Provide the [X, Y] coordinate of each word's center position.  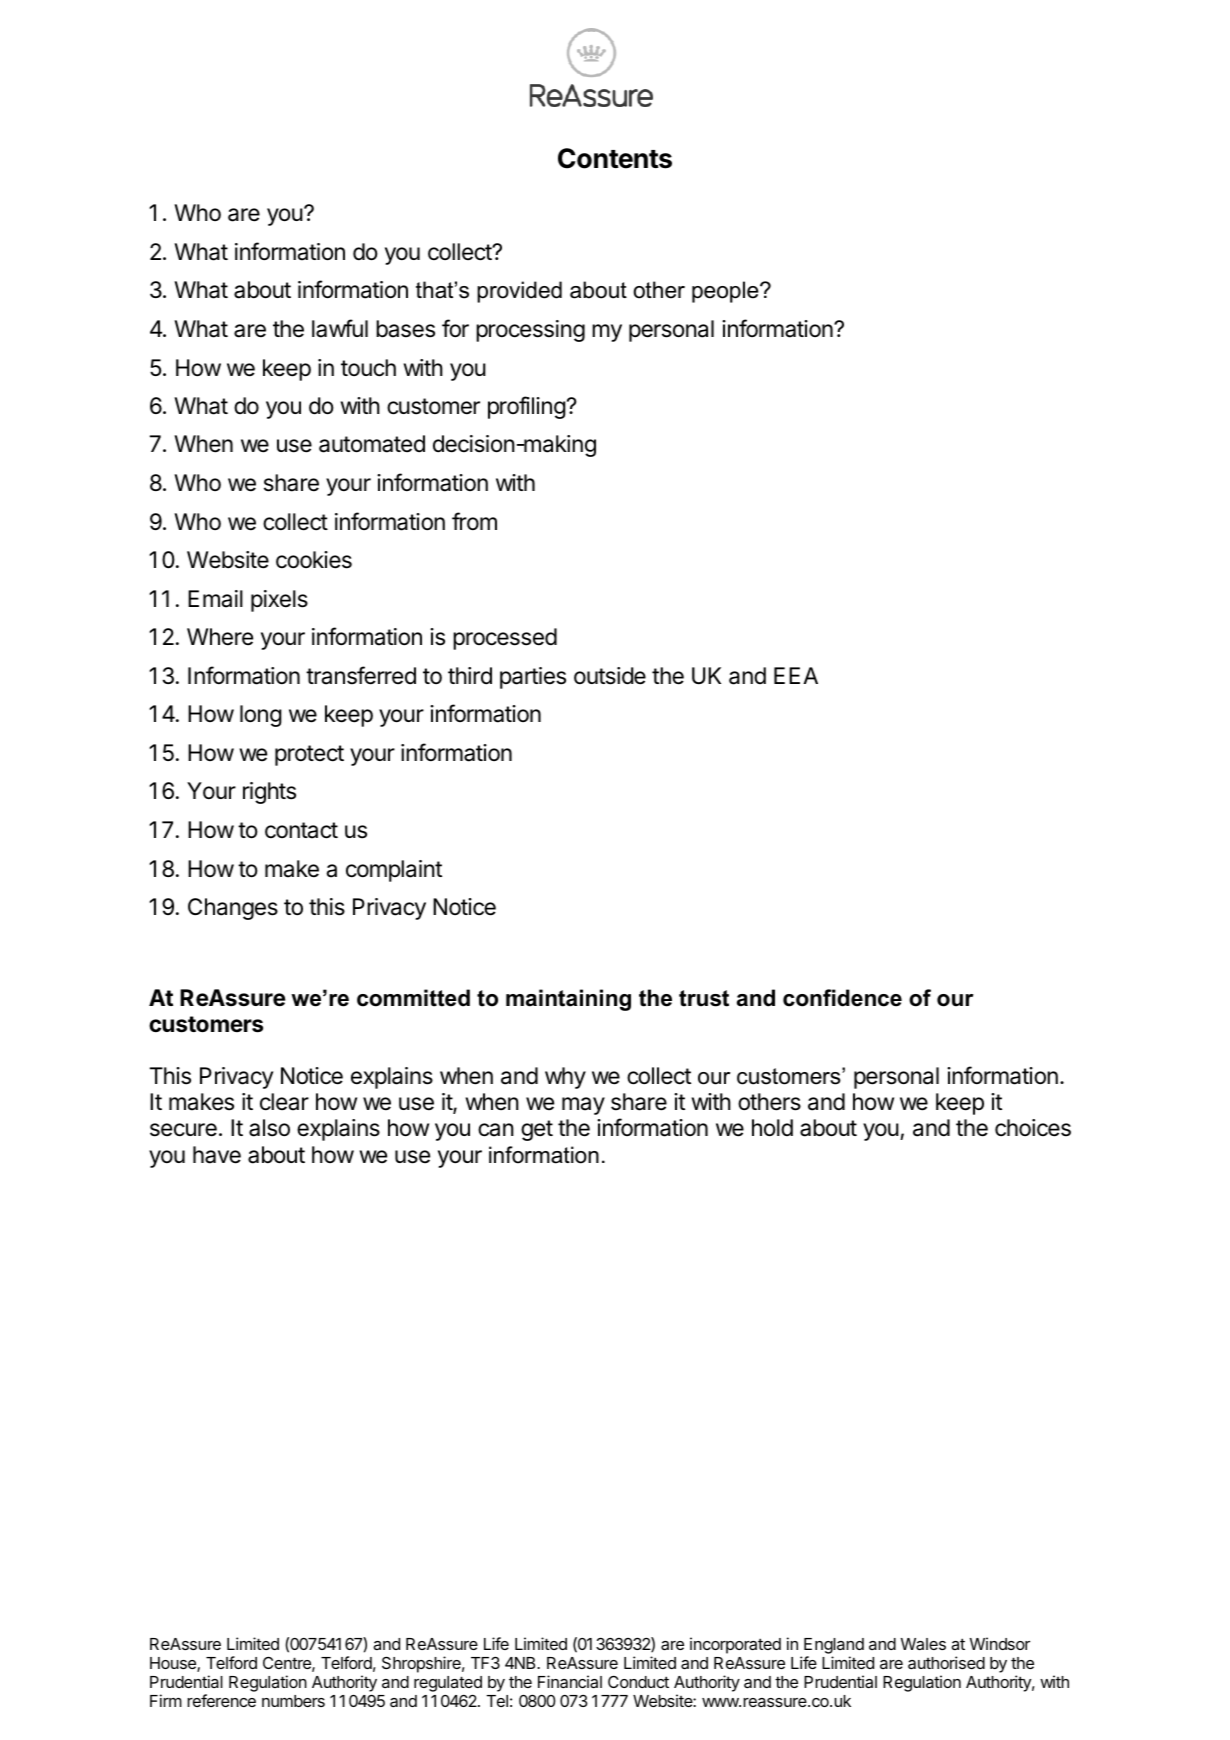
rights [269, 793]
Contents [615, 158]
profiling [527, 407]
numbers [293, 1701]
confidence [842, 998]
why [565, 1078]
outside [610, 676]
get [537, 1130]
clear [284, 1102]
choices [1033, 1128]
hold [772, 1128]
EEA [796, 675]
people [726, 292]
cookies [314, 560]
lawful [340, 328]
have [217, 1155]
